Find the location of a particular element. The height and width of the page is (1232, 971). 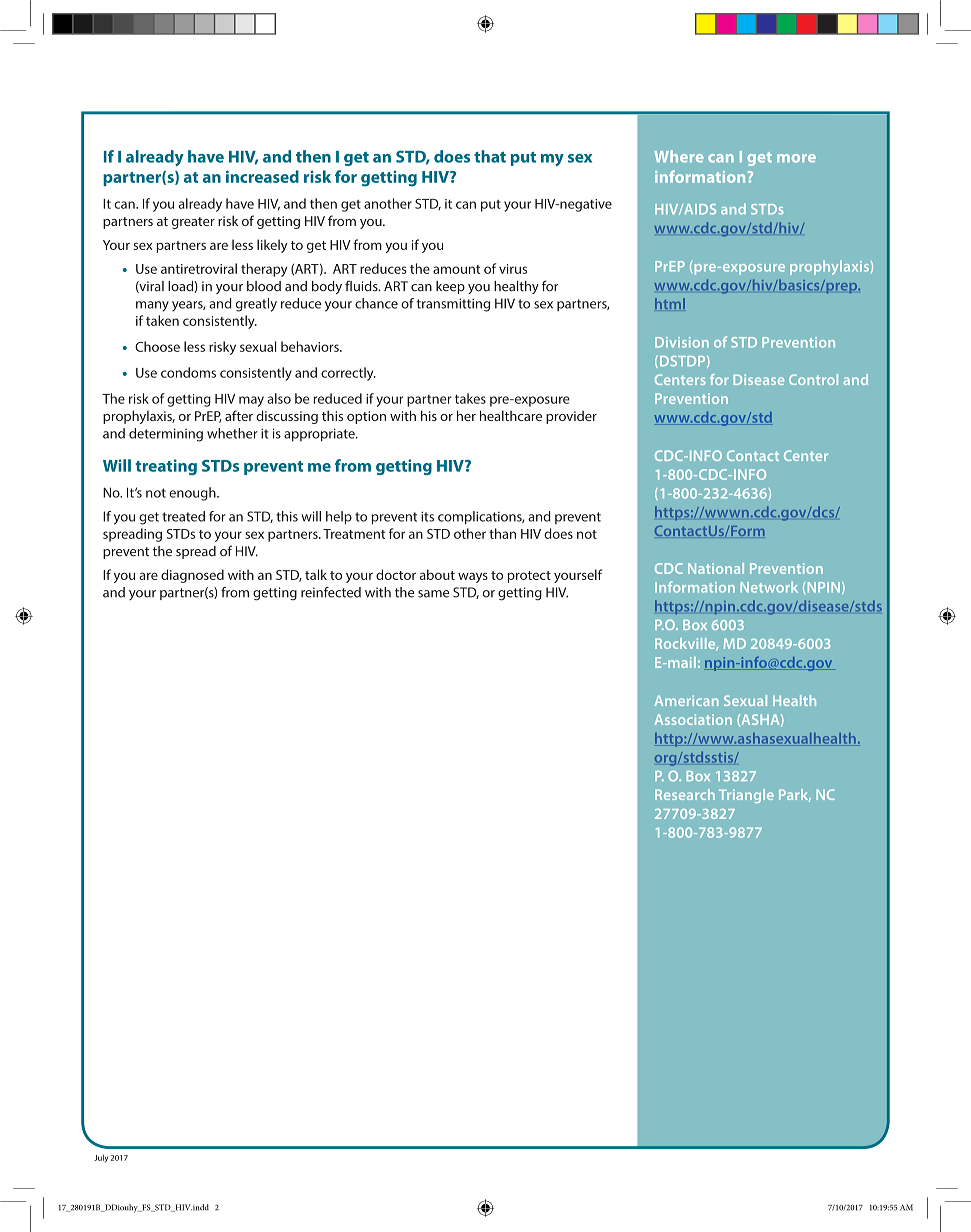

greater is located at coordinates (193, 223).
